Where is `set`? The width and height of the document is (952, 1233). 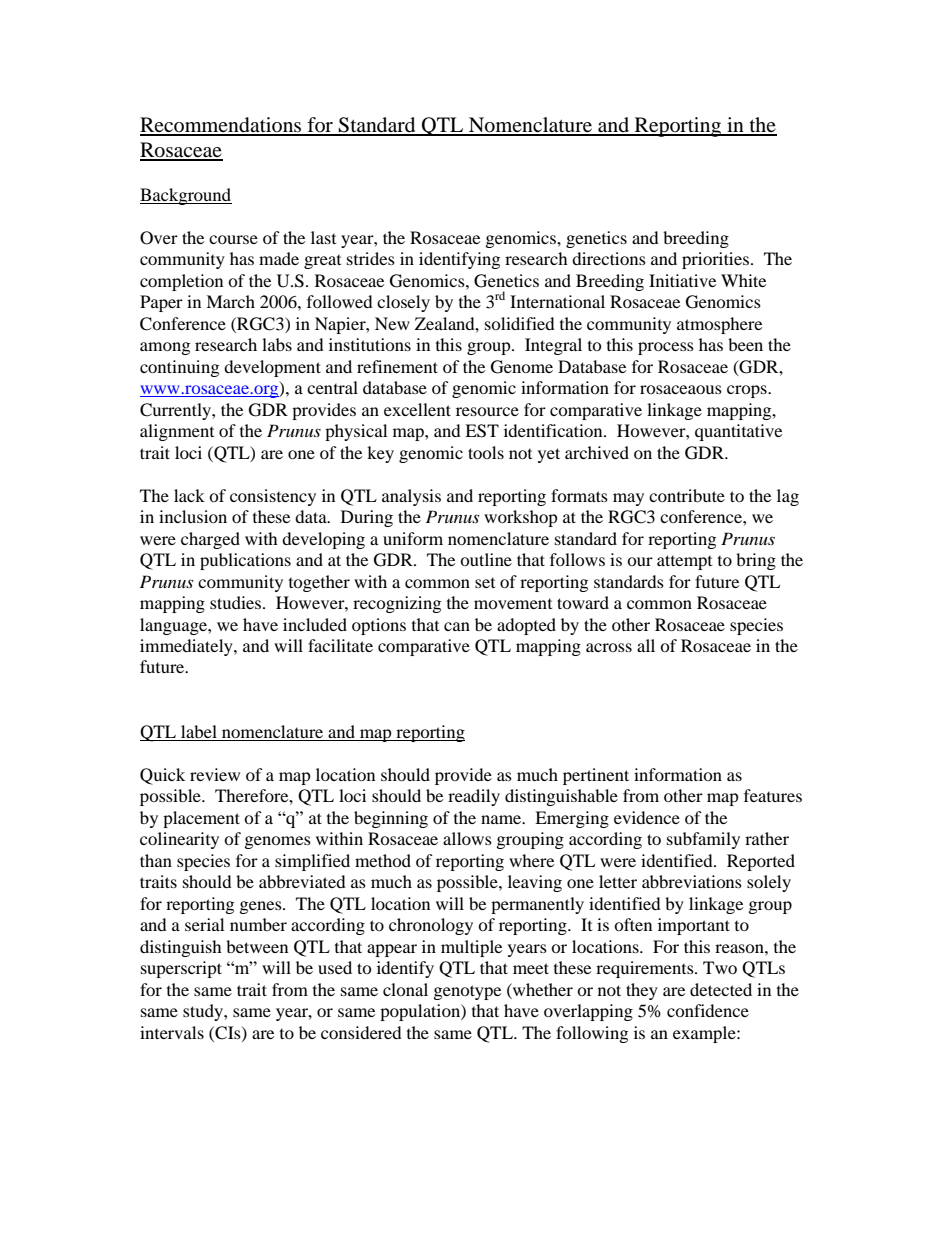 set is located at coordinates (485, 583).
